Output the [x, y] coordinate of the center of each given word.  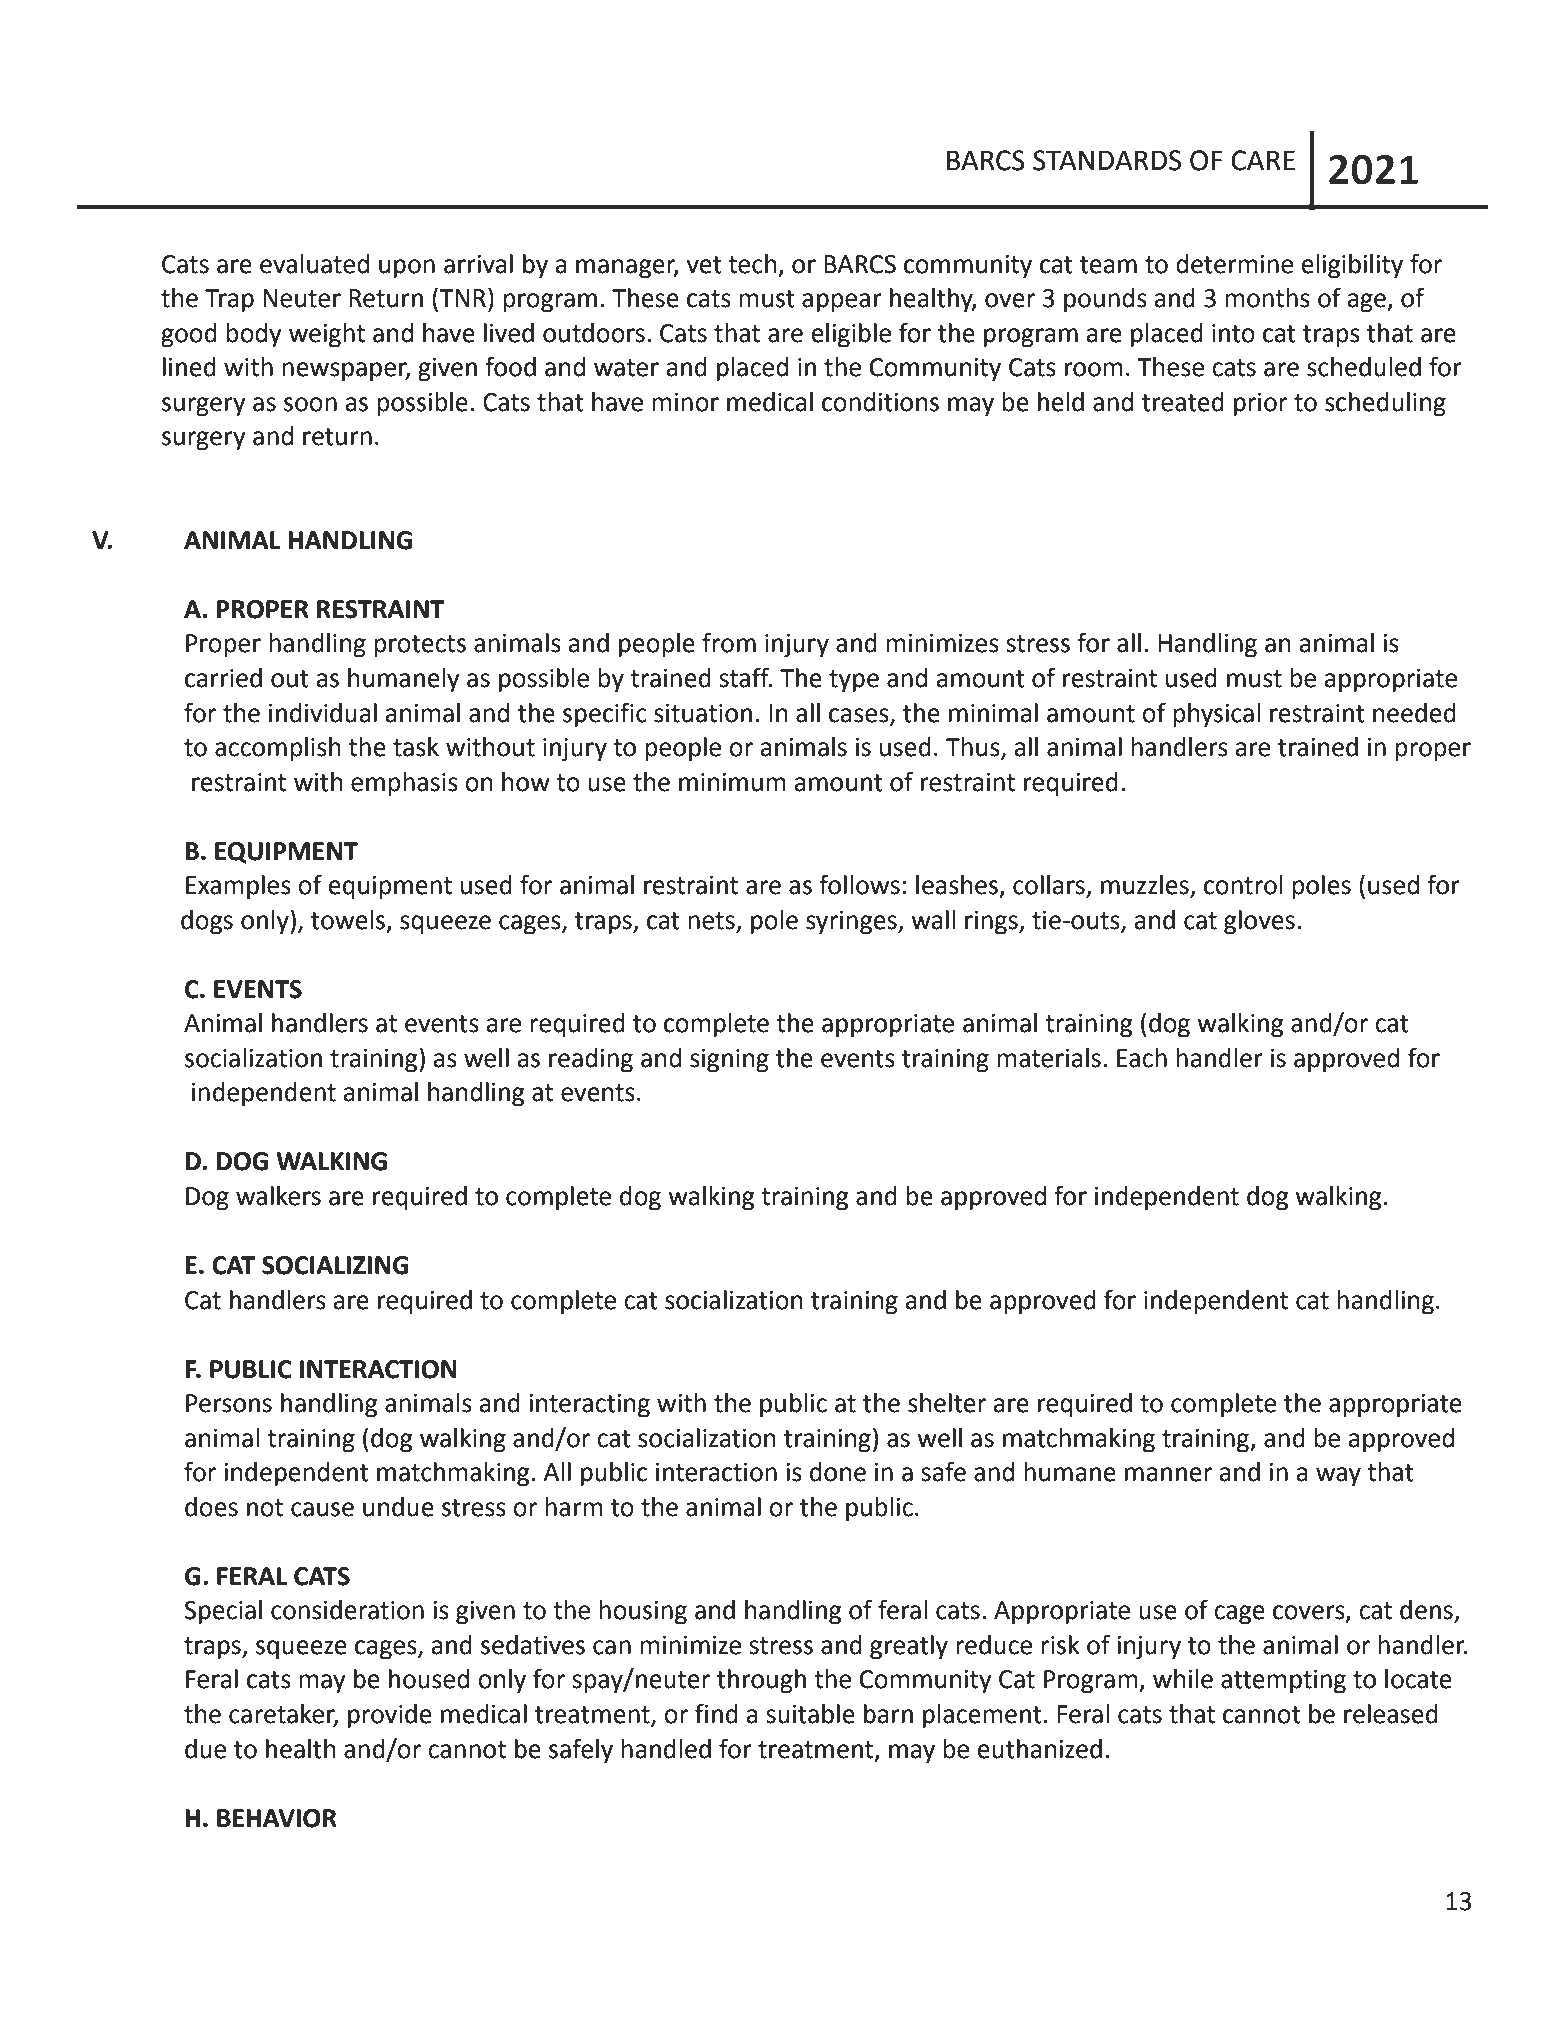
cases [860, 716]
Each [1142, 1058]
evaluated [314, 264]
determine [1234, 264]
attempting [1283, 1682]
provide [390, 1716]
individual [323, 713]
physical [1216, 715]
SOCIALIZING [335, 1265]
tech [752, 264]
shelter [947, 1403]
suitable [810, 1714]
